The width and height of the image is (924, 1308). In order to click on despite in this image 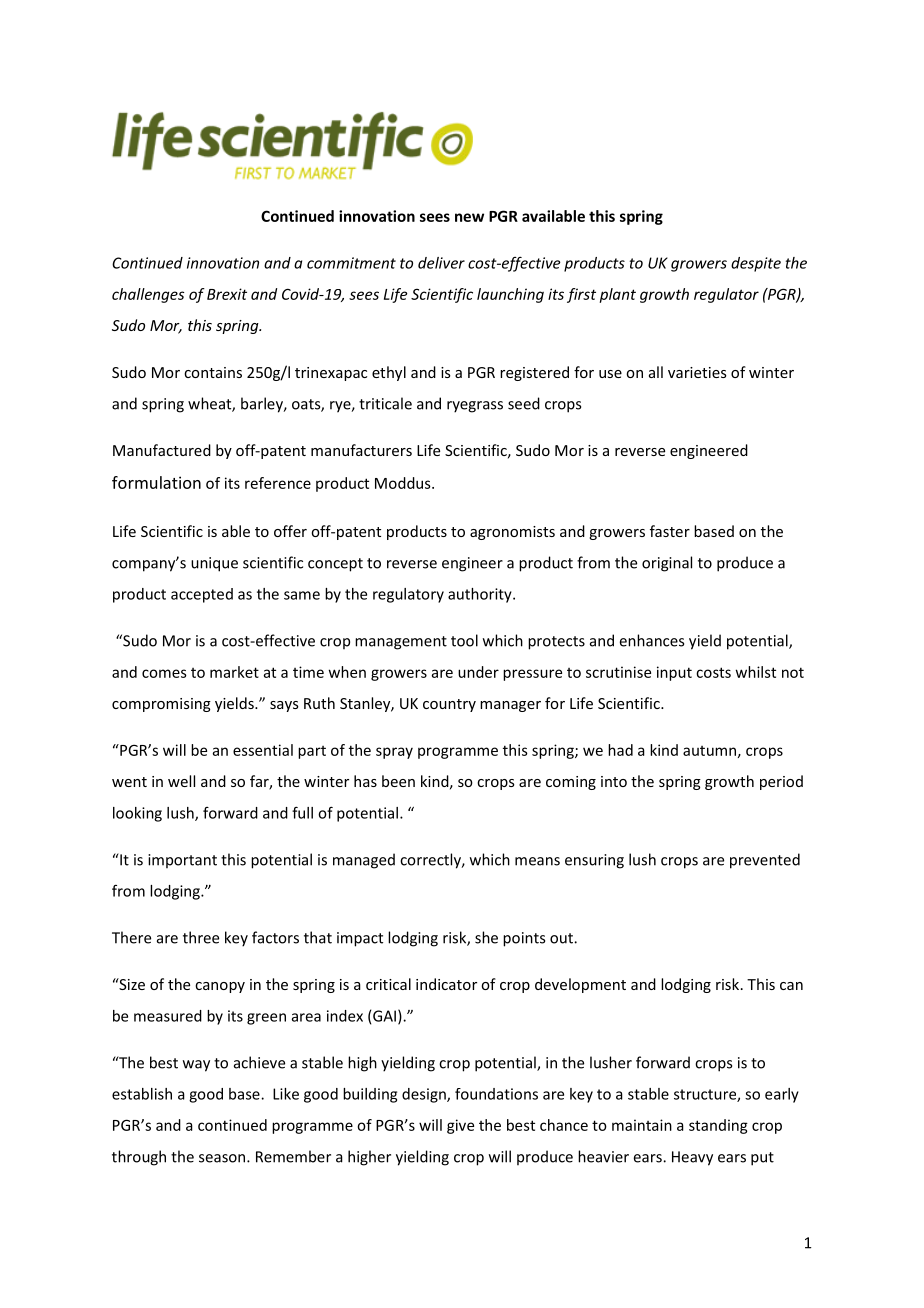, I will do `click(756, 264)`.
